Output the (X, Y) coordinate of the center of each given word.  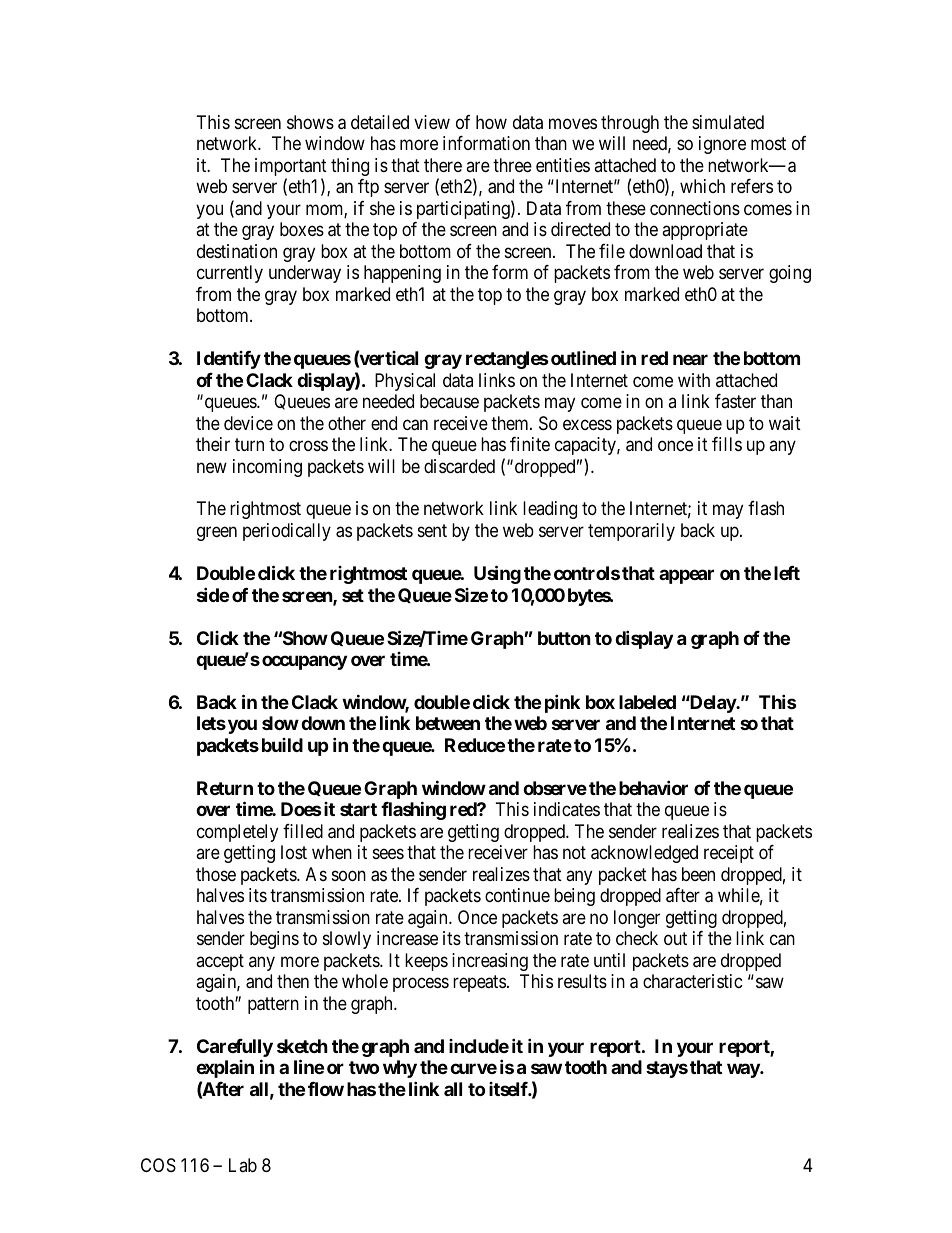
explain (225, 1069)
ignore (722, 145)
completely (237, 833)
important (291, 168)
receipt (729, 854)
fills (727, 444)
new (212, 467)
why (400, 1069)
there (443, 165)
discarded (459, 466)
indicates (567, 809)
